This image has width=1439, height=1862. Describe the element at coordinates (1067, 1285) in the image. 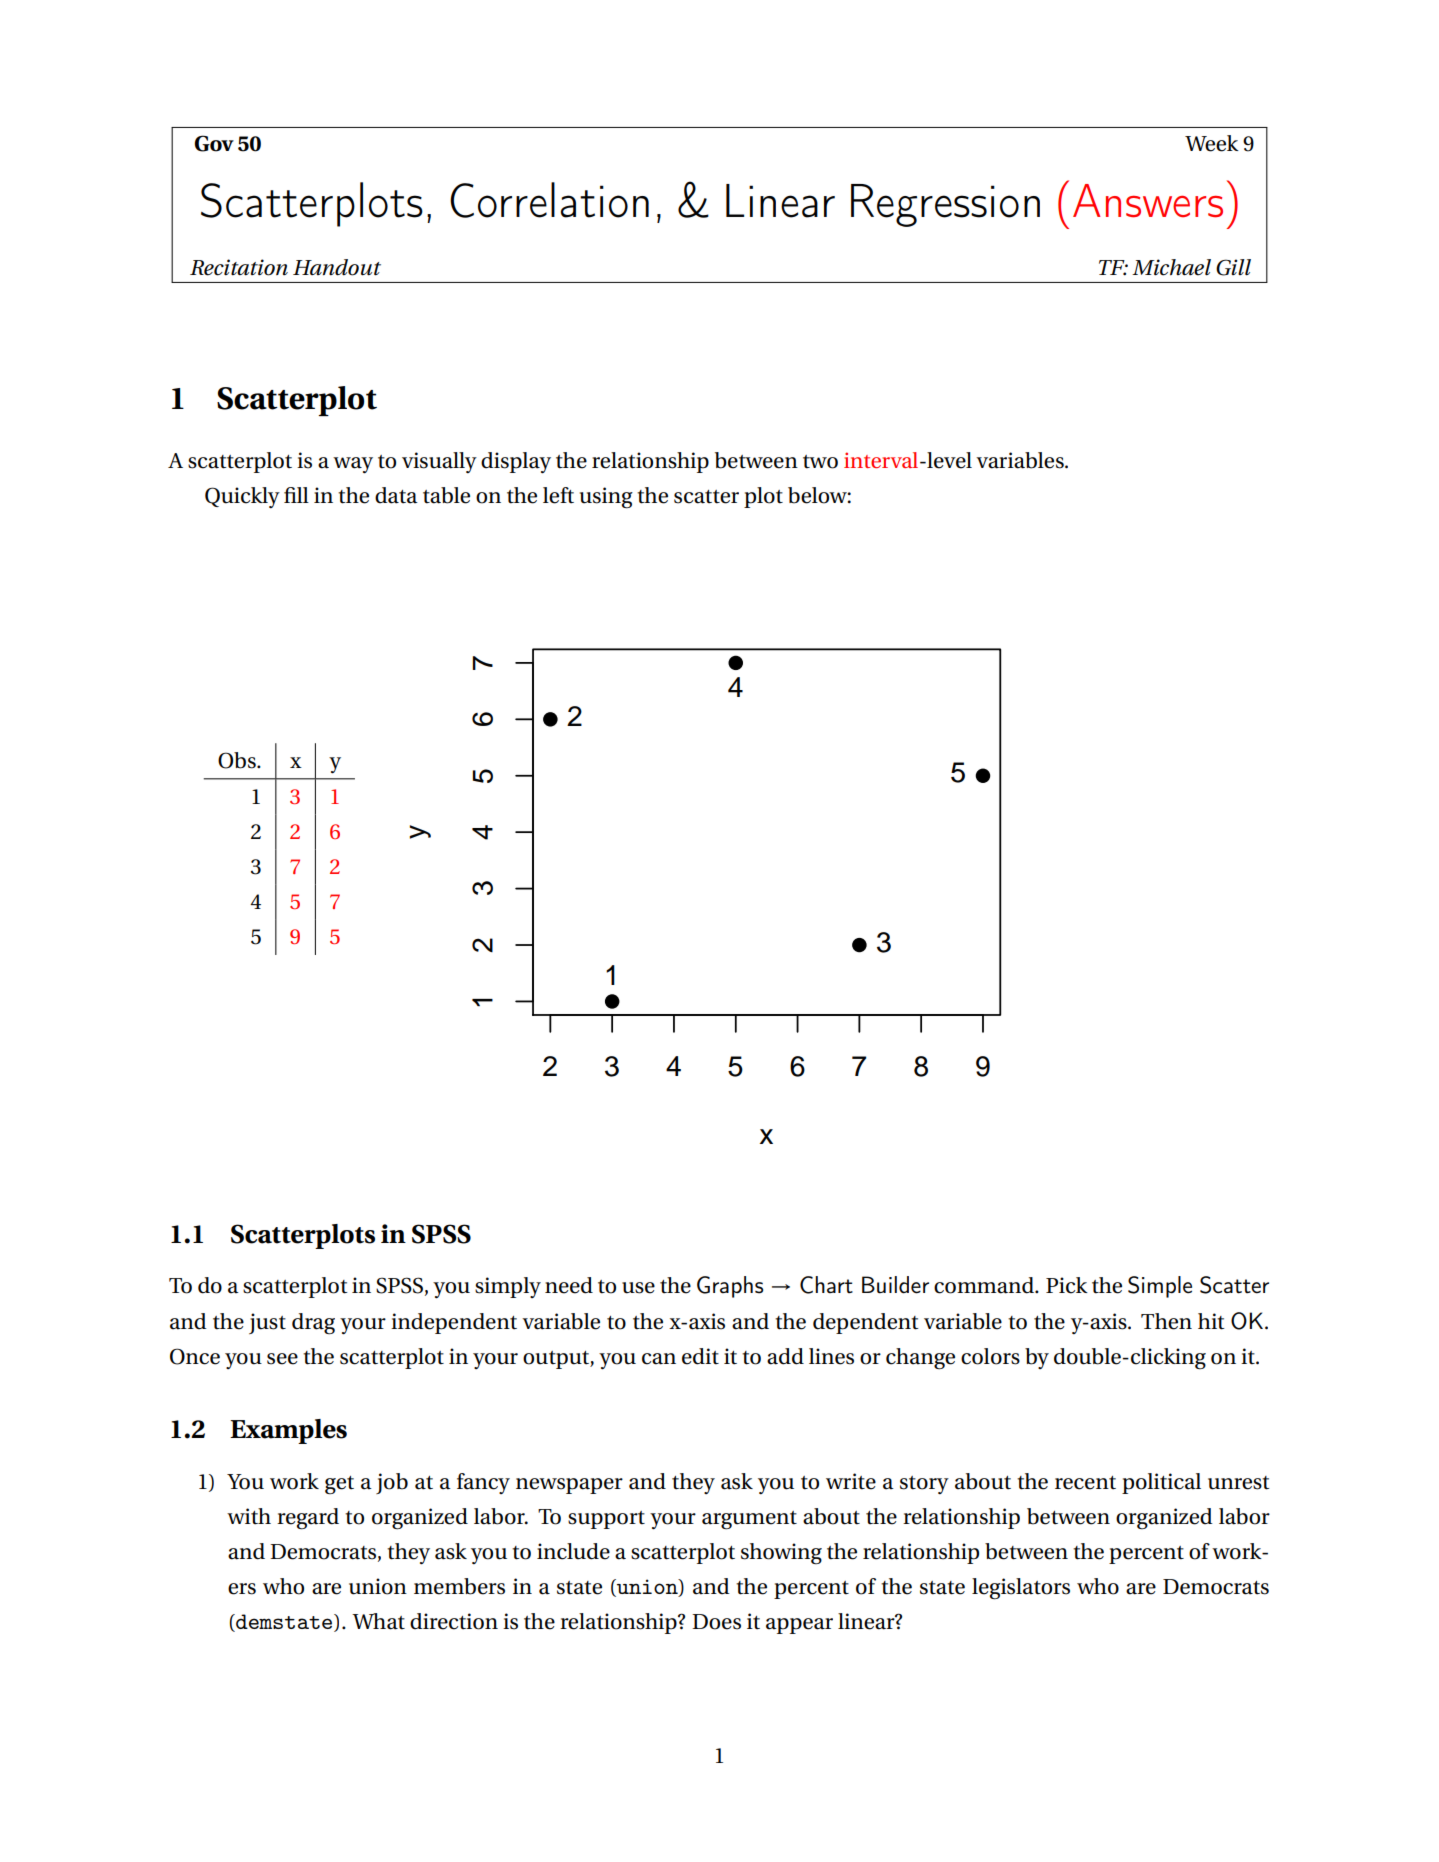

I see `Pick` at that location.
